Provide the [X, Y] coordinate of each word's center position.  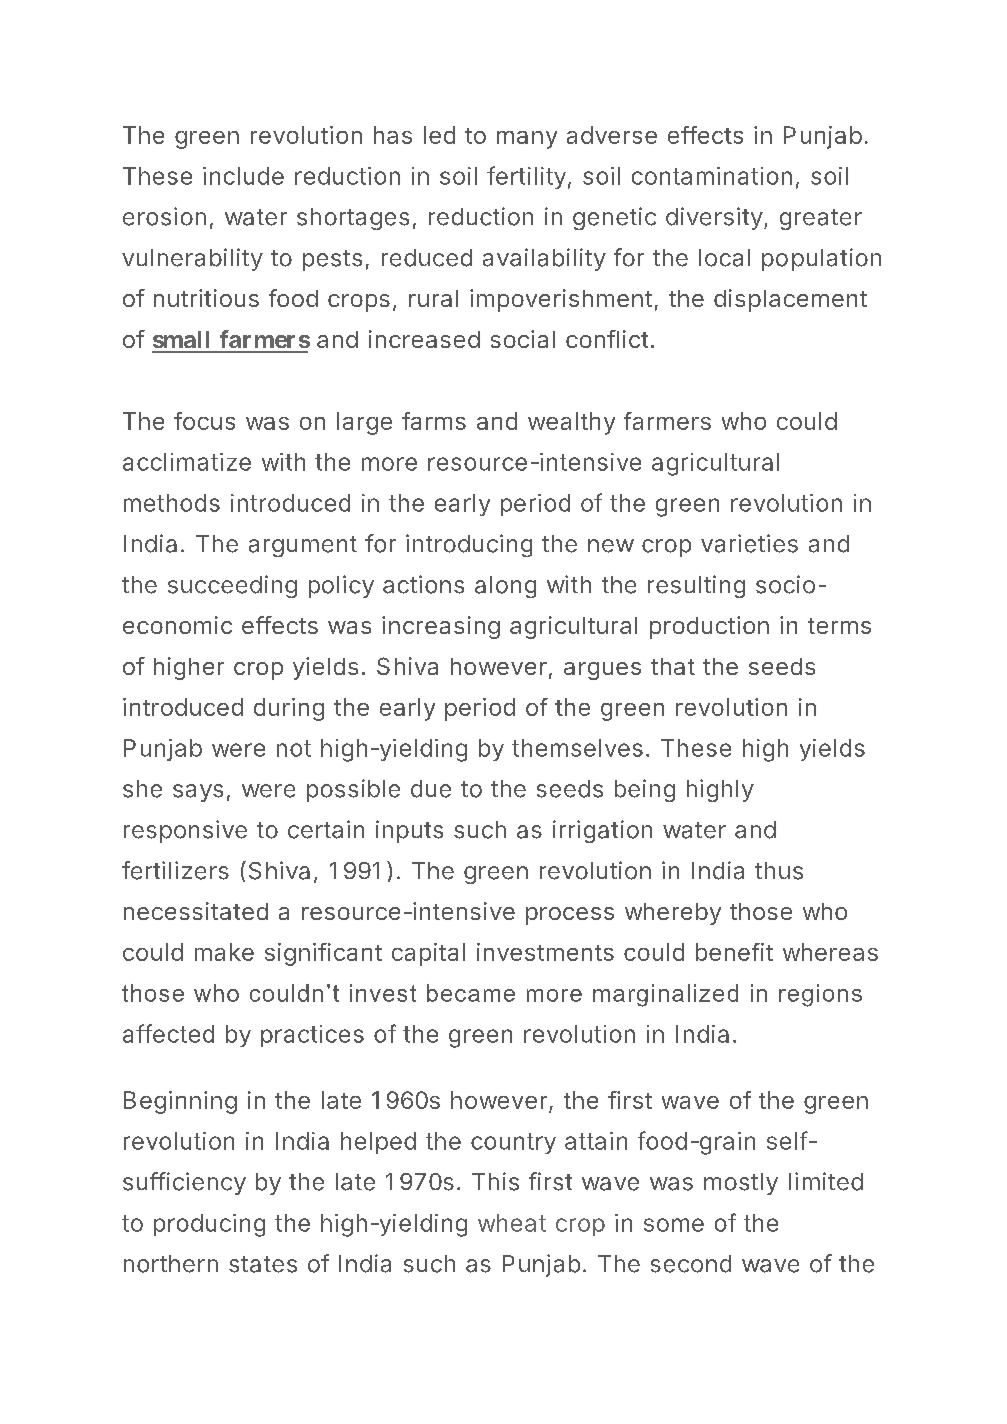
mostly [741, 1184]
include [243, 176]
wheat [512, 1223]
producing [209, 1225]
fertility [526, 177]
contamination [712, 176]
